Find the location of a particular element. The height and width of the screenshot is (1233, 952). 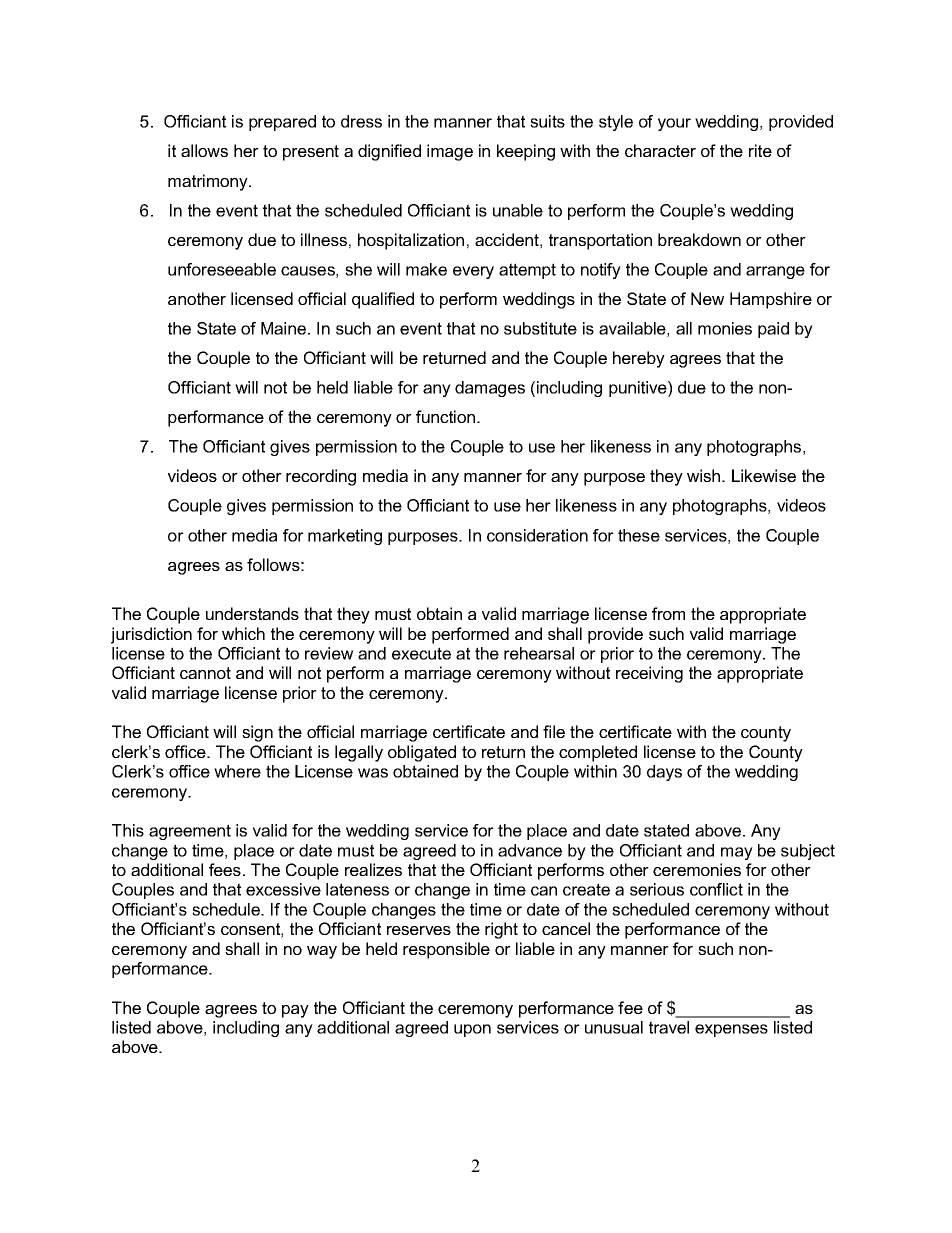

allows is located at coordinates (204, 150).
